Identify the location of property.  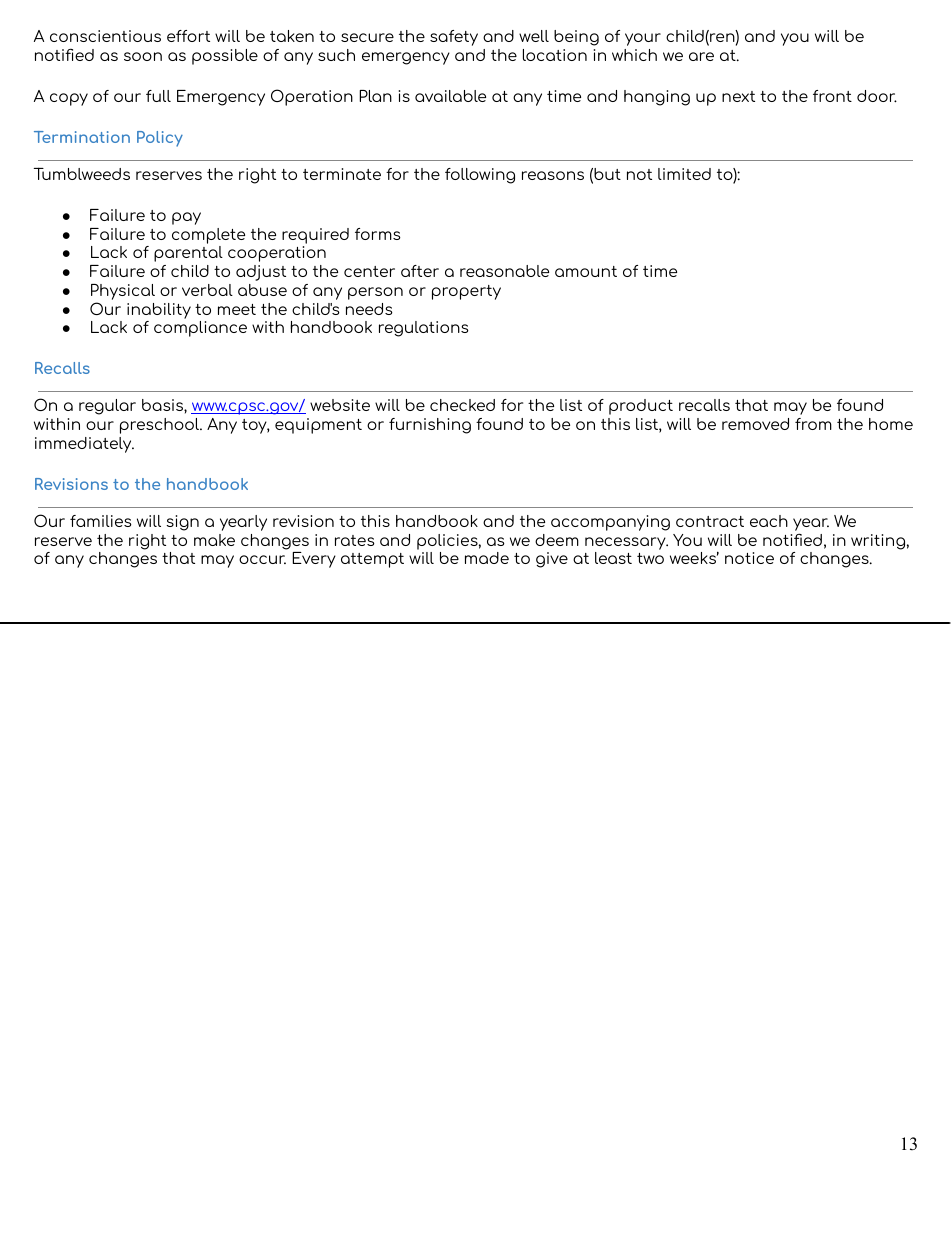
(466, 292).
